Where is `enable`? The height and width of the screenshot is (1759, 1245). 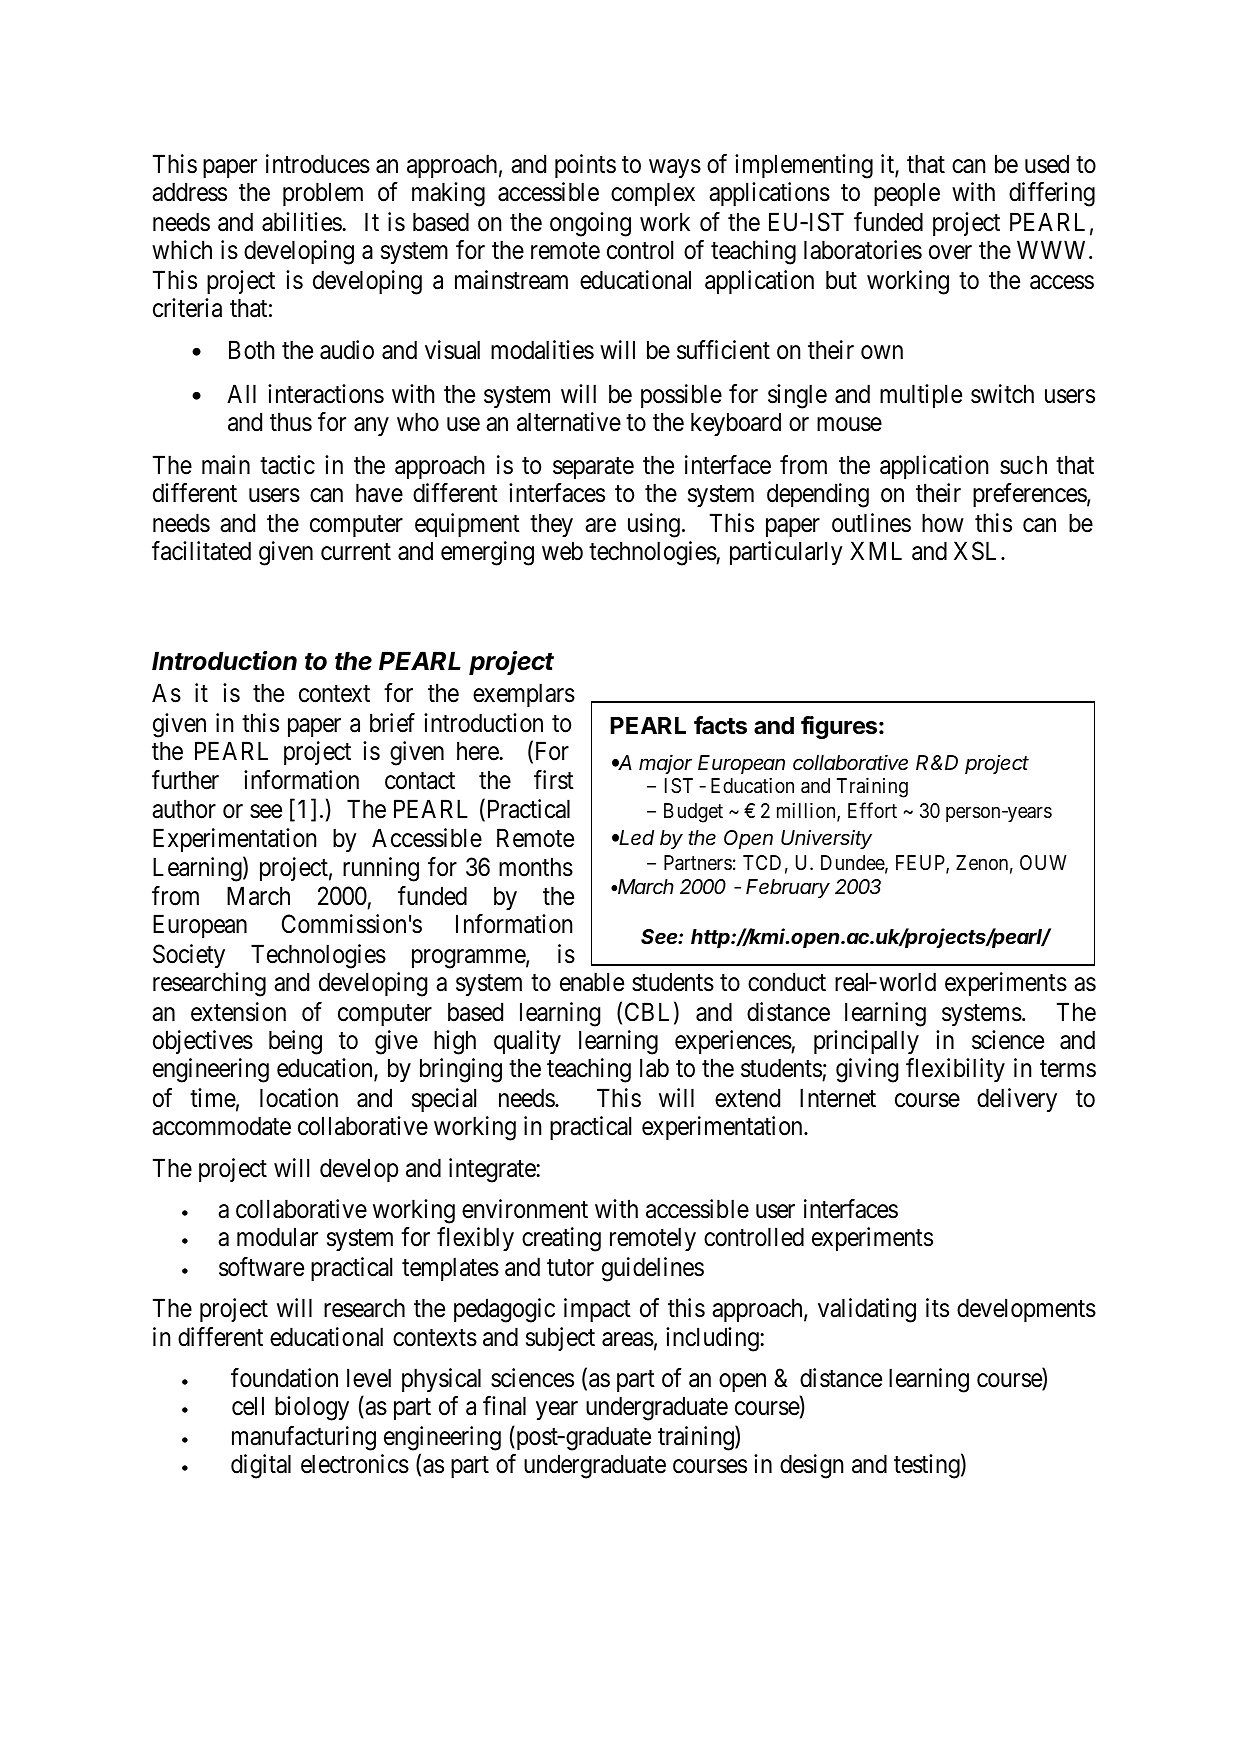
enable is located at coordinates (592, 982).
